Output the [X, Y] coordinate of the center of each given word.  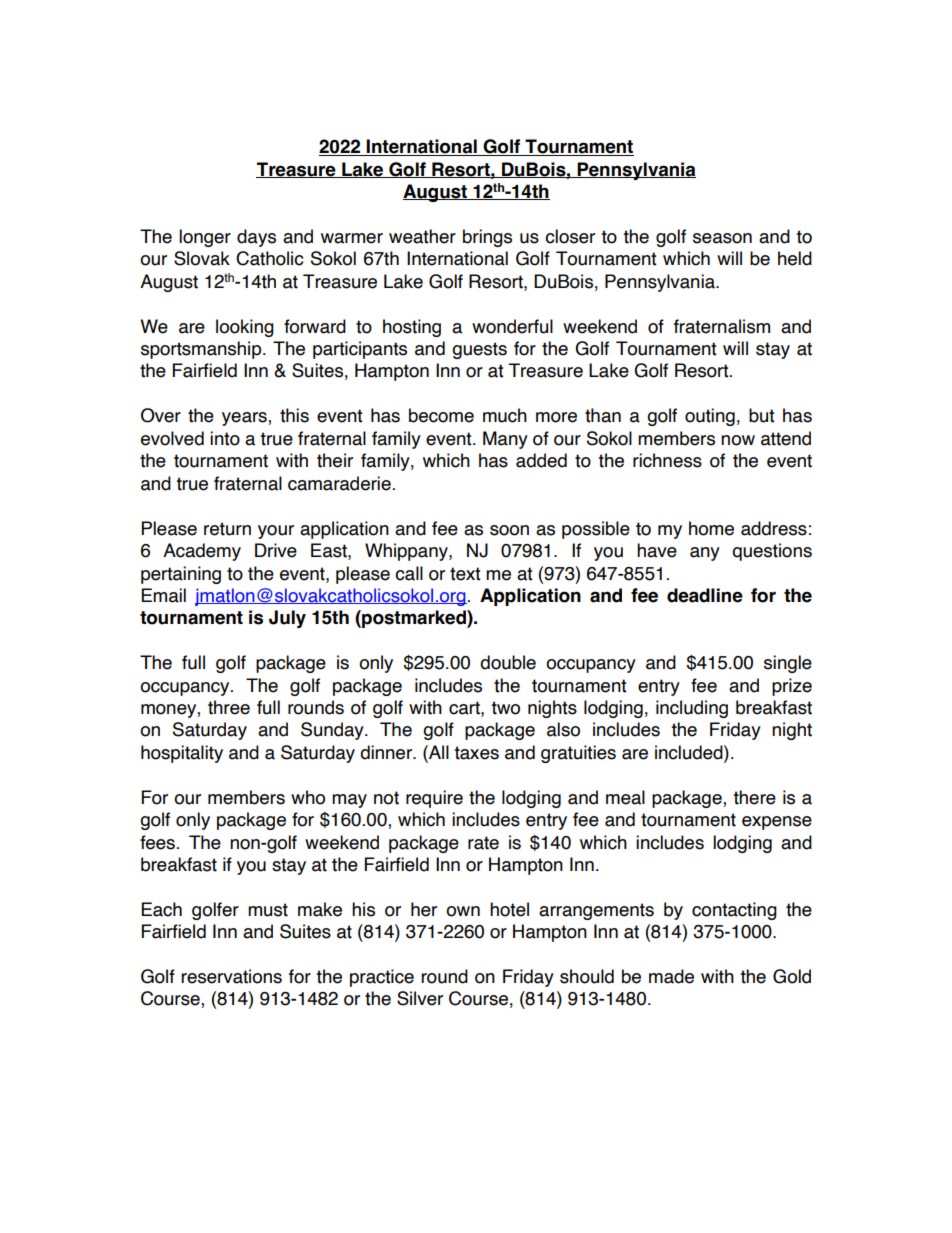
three [229, 707]
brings [487, 238]
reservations [231, 976]
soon [509, 530]
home [711, 528]
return [227, 529]
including [692, 709]
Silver [420, 998]
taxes [476, 753]
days [256, 238]
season [722, 238]
